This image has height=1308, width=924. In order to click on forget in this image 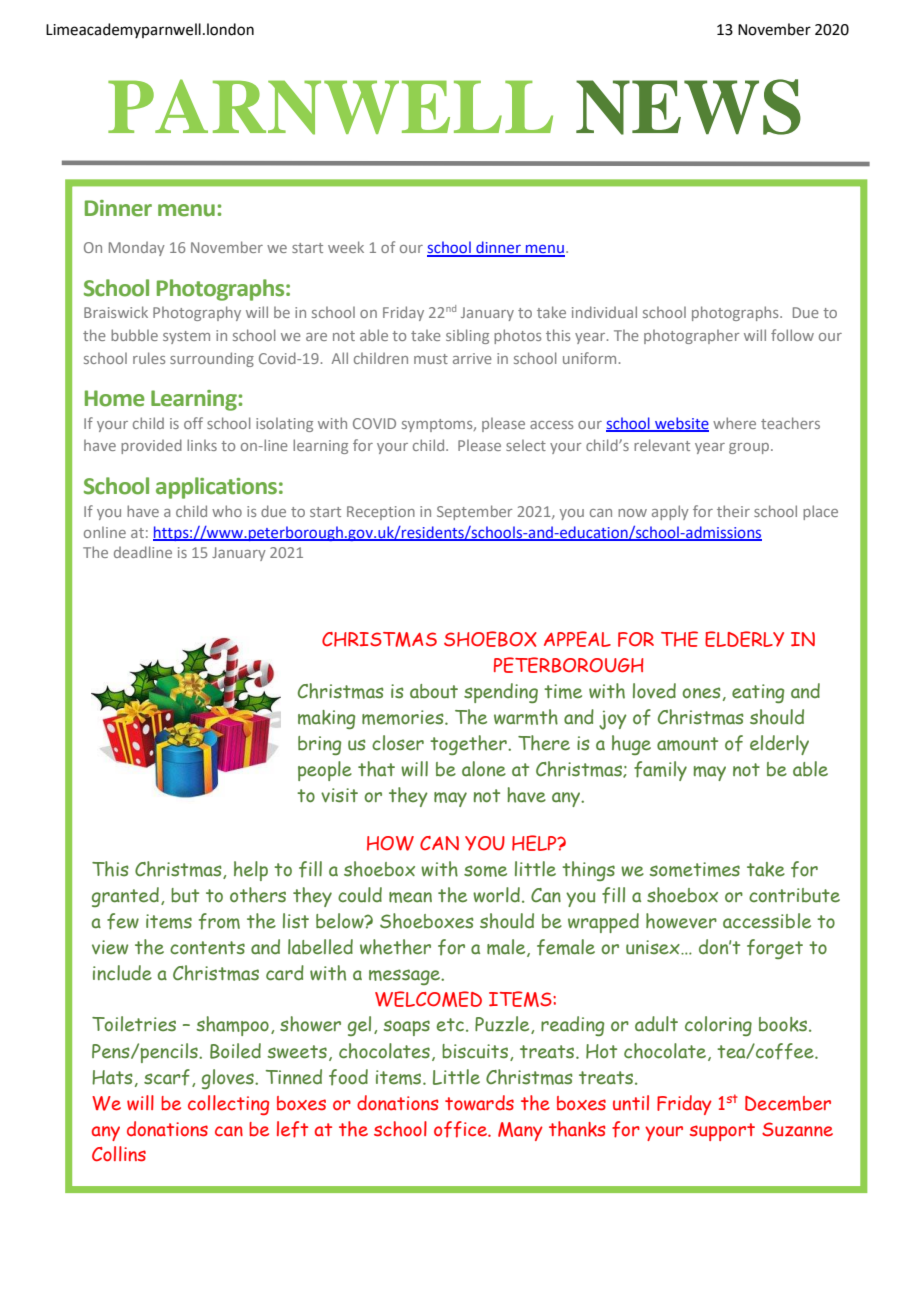, I will do `click(775, 949)`.
